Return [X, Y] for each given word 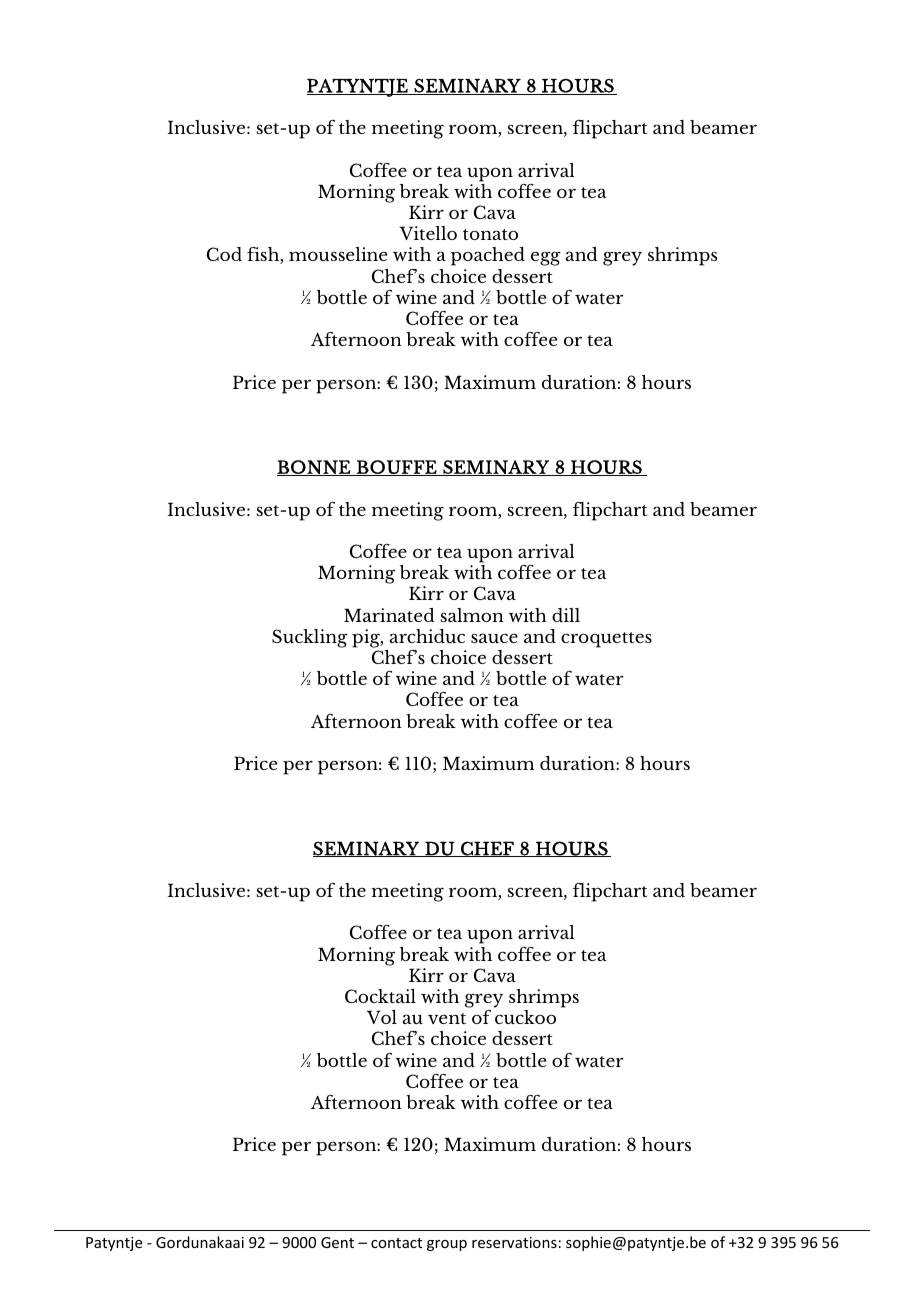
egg [546, 258]
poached [488, 256]
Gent [337, 1242]
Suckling [310, 638]
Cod [224, 254]
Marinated [389, 615]
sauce [494, 638]
